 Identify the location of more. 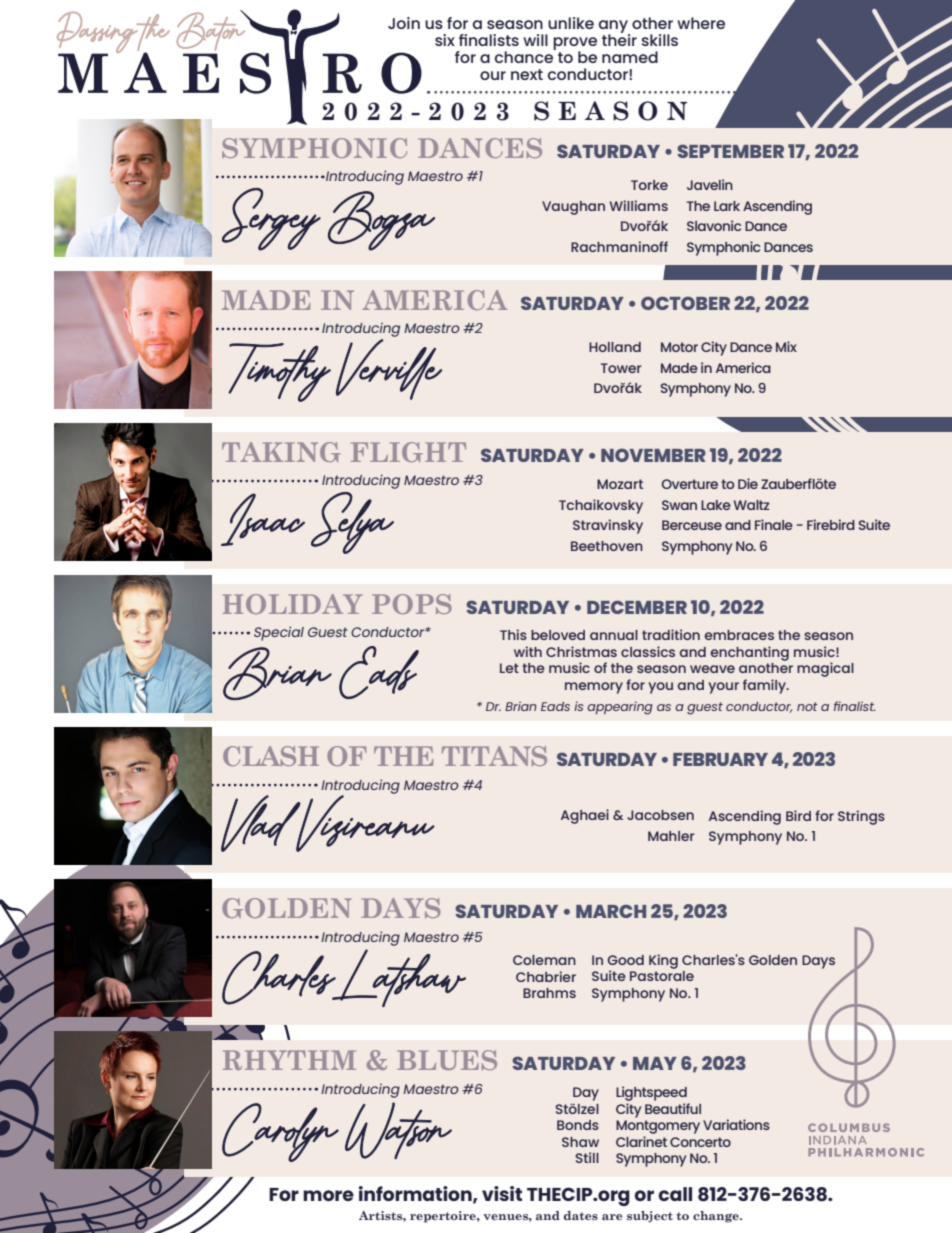
(328, 1195).
